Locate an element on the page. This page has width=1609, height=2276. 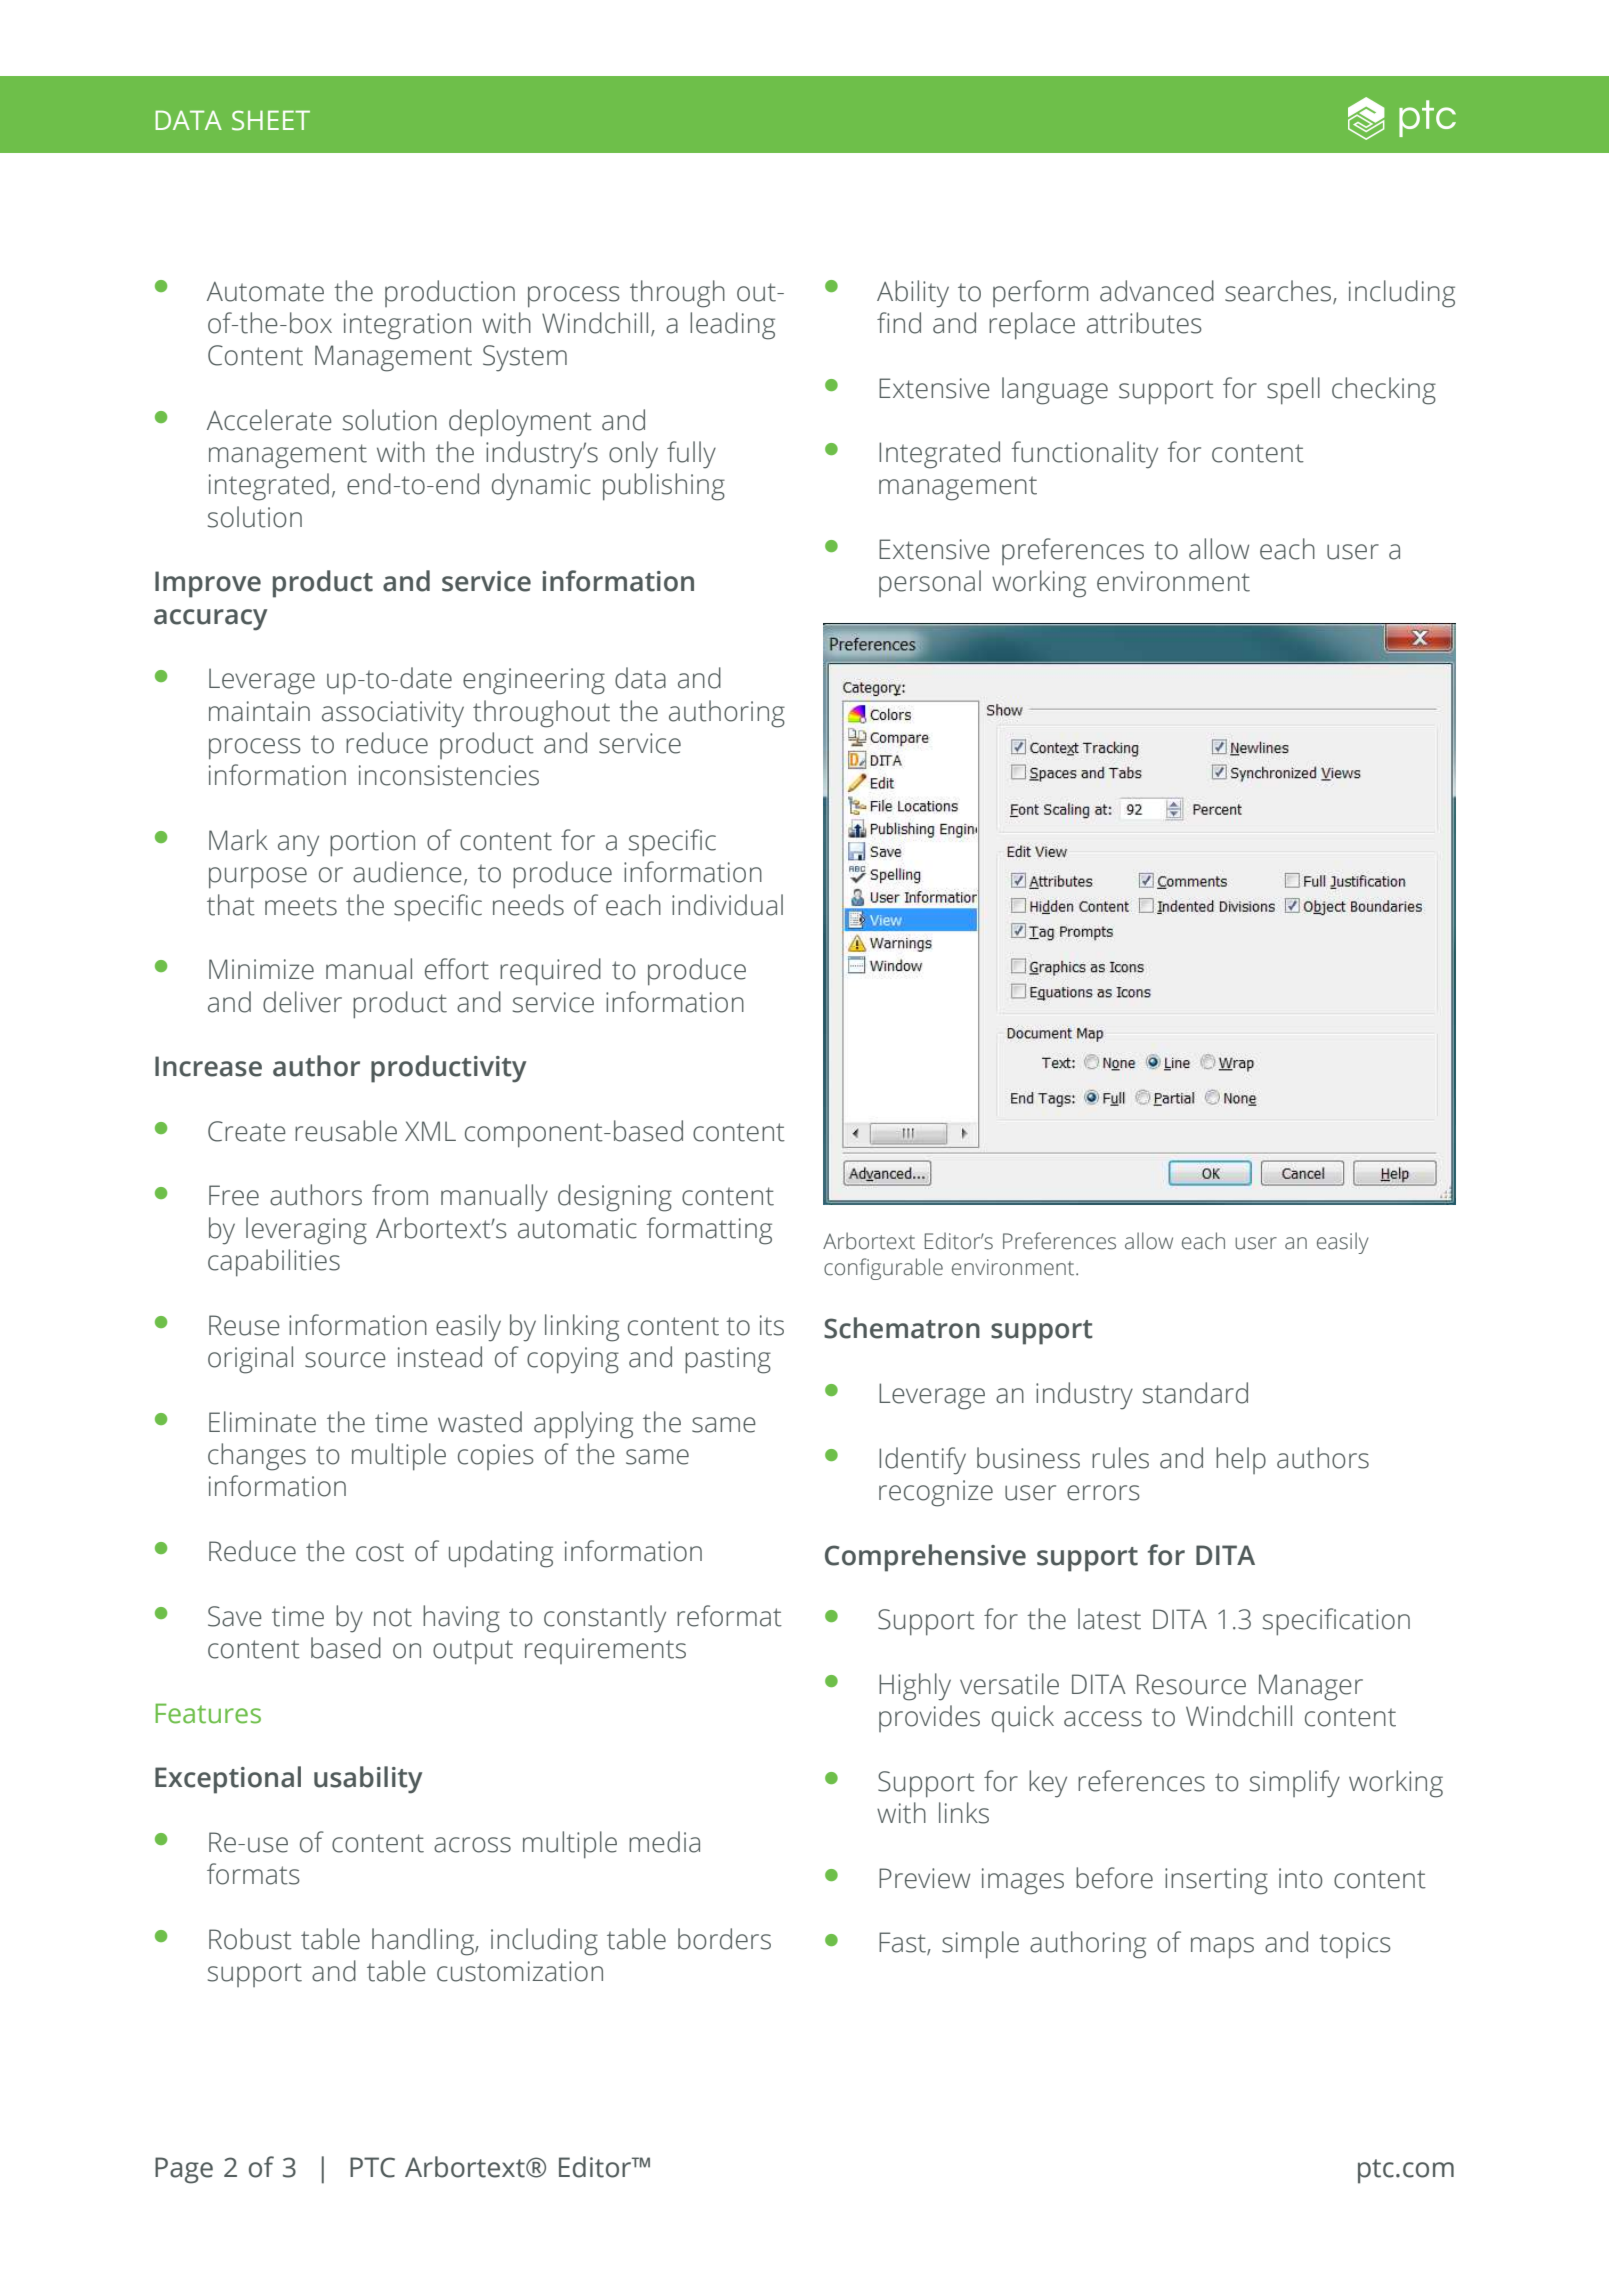
individual is located at coordinates (727, 905).
